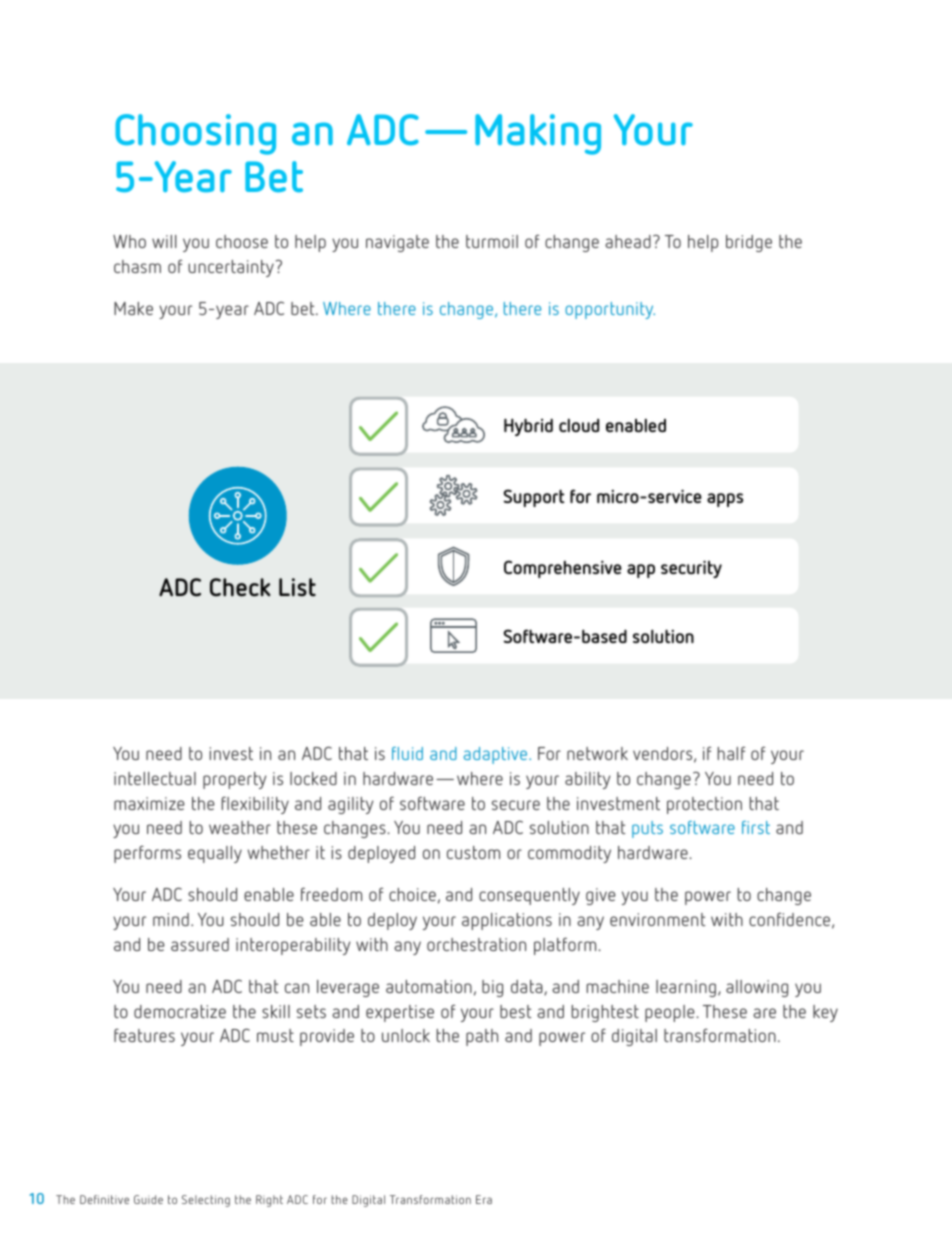 The height and width of the document is (1233, 952). I want to click on adaptive, so click(497, 755).
